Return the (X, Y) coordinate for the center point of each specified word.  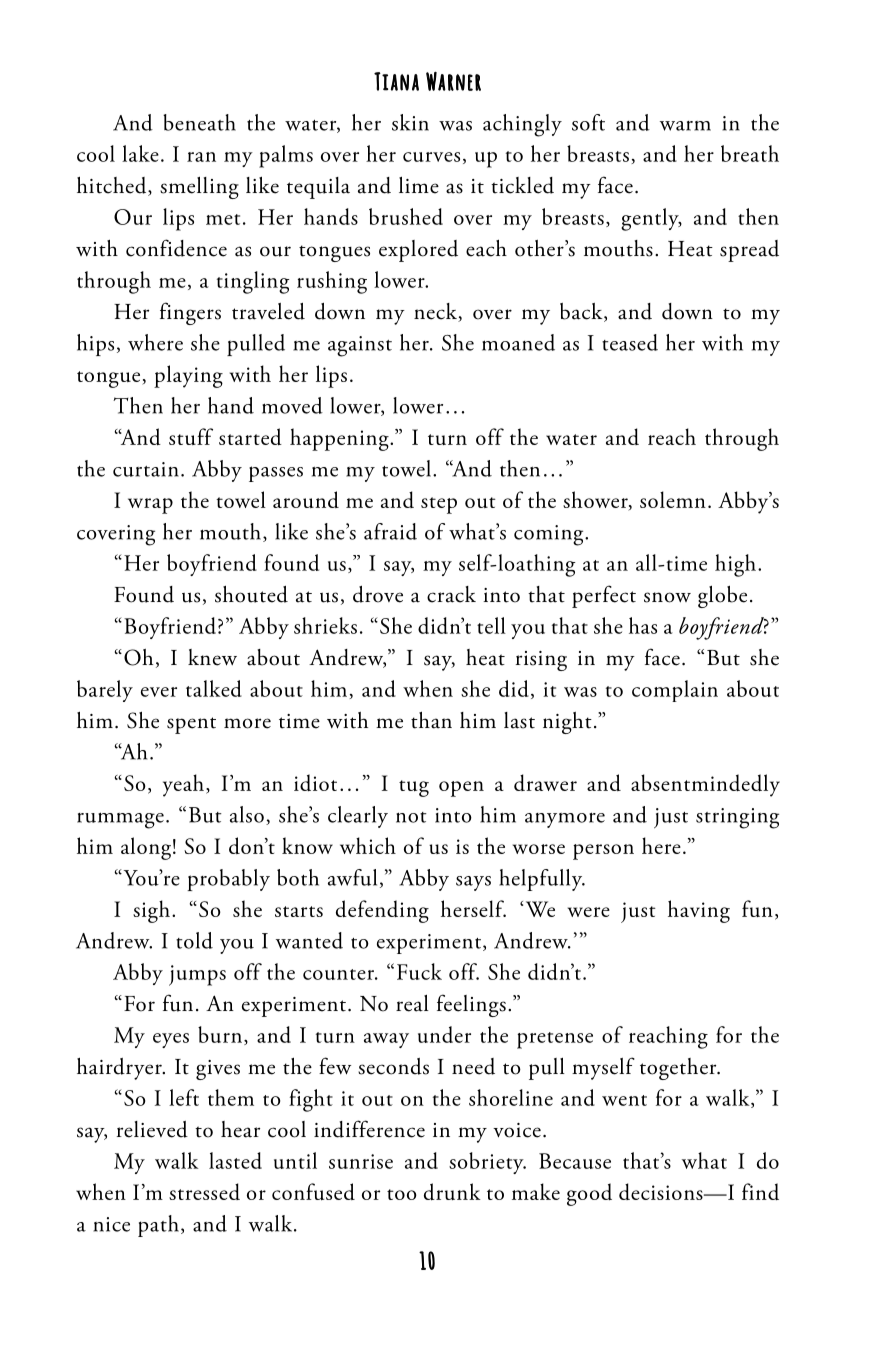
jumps (197, 975)
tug (414, 788)
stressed (204, 1191)
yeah (183, 785)
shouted (251, 594)
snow (667, 597)
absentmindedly (705, 785)
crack (451, 594)
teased (630, 342)
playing (188, 376)
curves (431, 157)
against (360, 346)
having (699, 911)
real (412, 1003)
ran (201, 157)
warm (685, 126)
